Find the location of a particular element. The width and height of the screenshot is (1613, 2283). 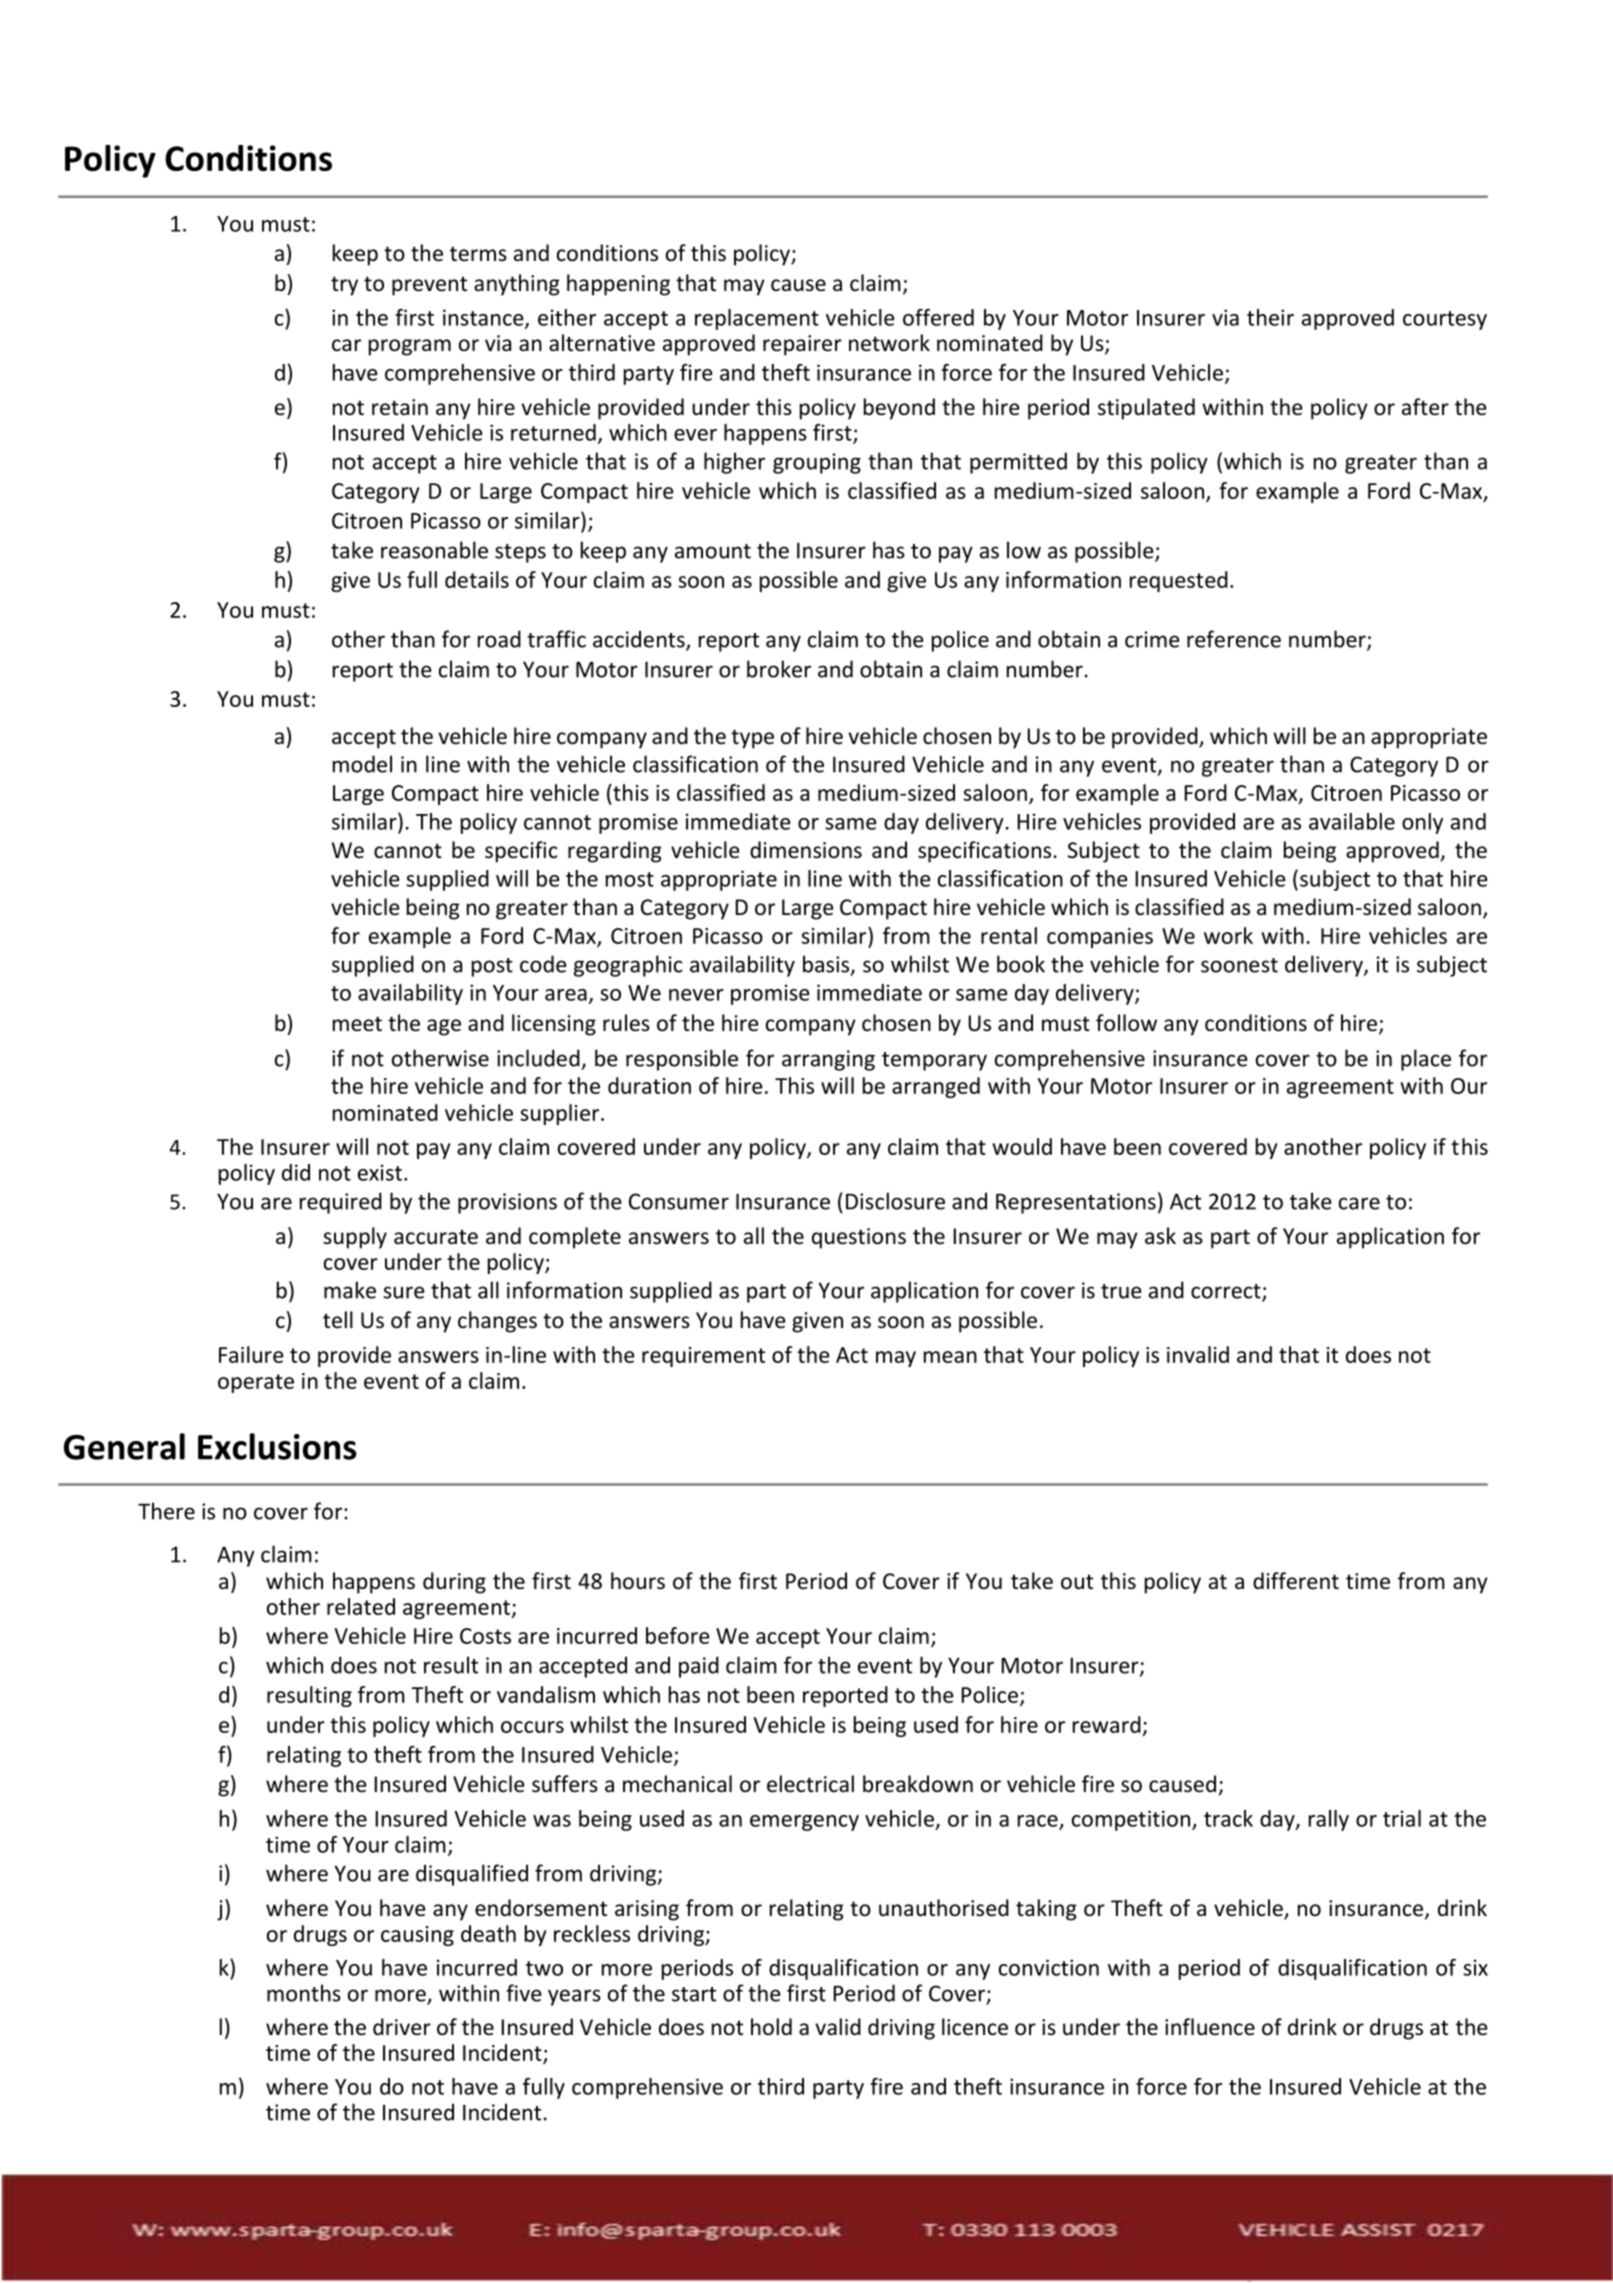

hours is located at coordinates (638, 1581).
